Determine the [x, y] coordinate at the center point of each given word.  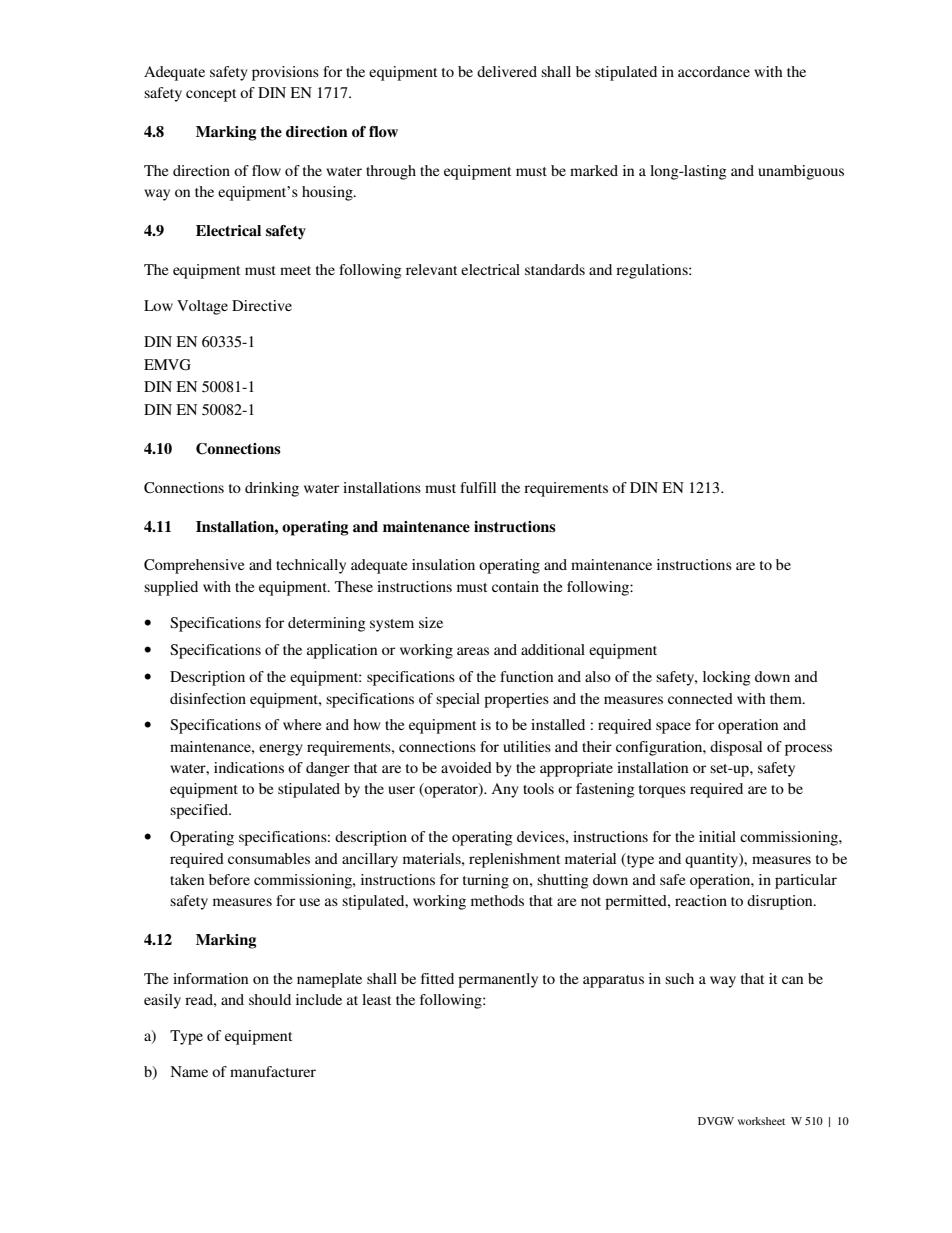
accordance [714, 71]
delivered [507, 71]
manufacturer [273, 1071]
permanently [498, 980]
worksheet [761, 1121]
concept [211, 95]
